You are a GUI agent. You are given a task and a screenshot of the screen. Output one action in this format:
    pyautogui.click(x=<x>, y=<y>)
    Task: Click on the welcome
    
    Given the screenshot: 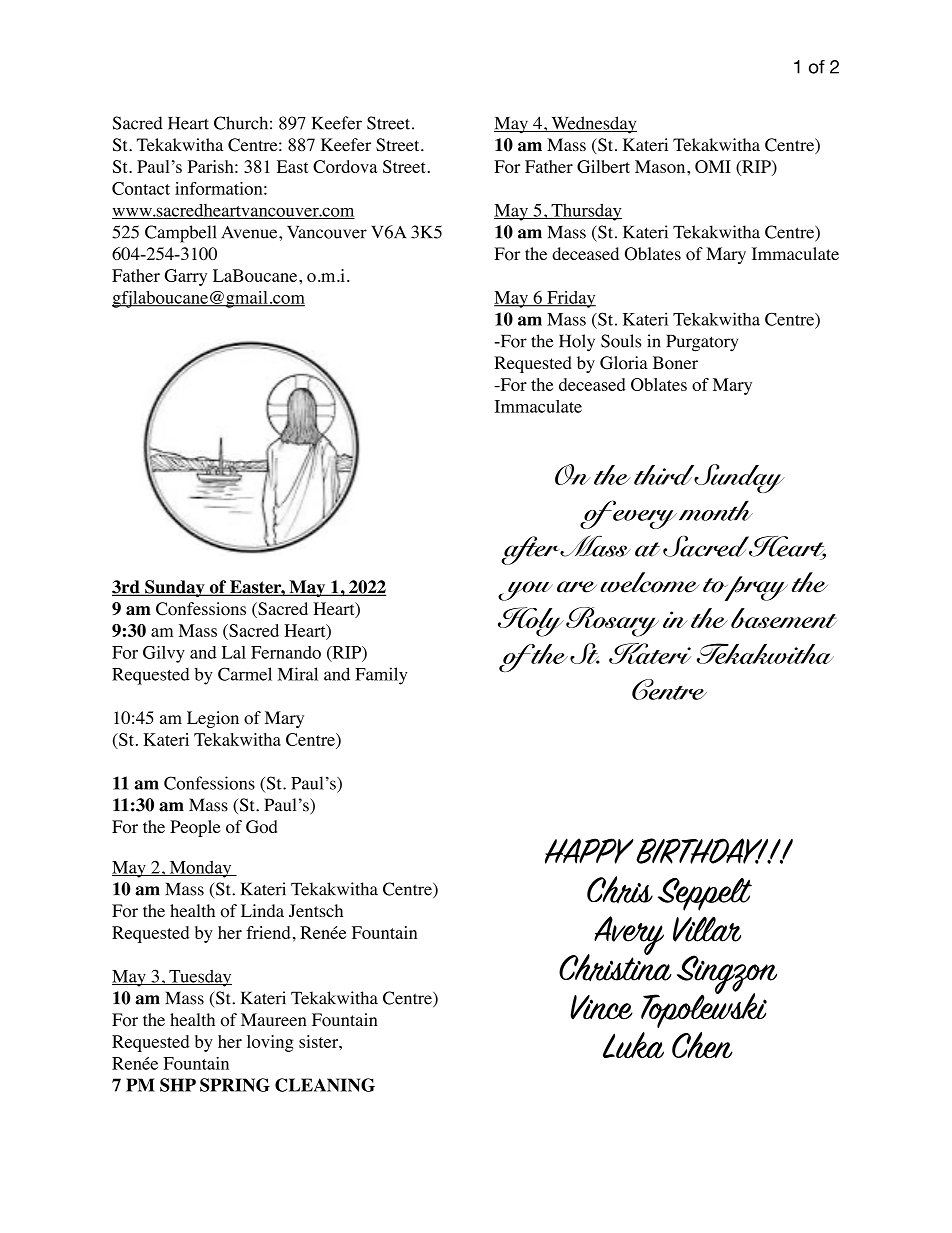 What is the action you would take?
    pyautogui.click(x=649, y=582)
